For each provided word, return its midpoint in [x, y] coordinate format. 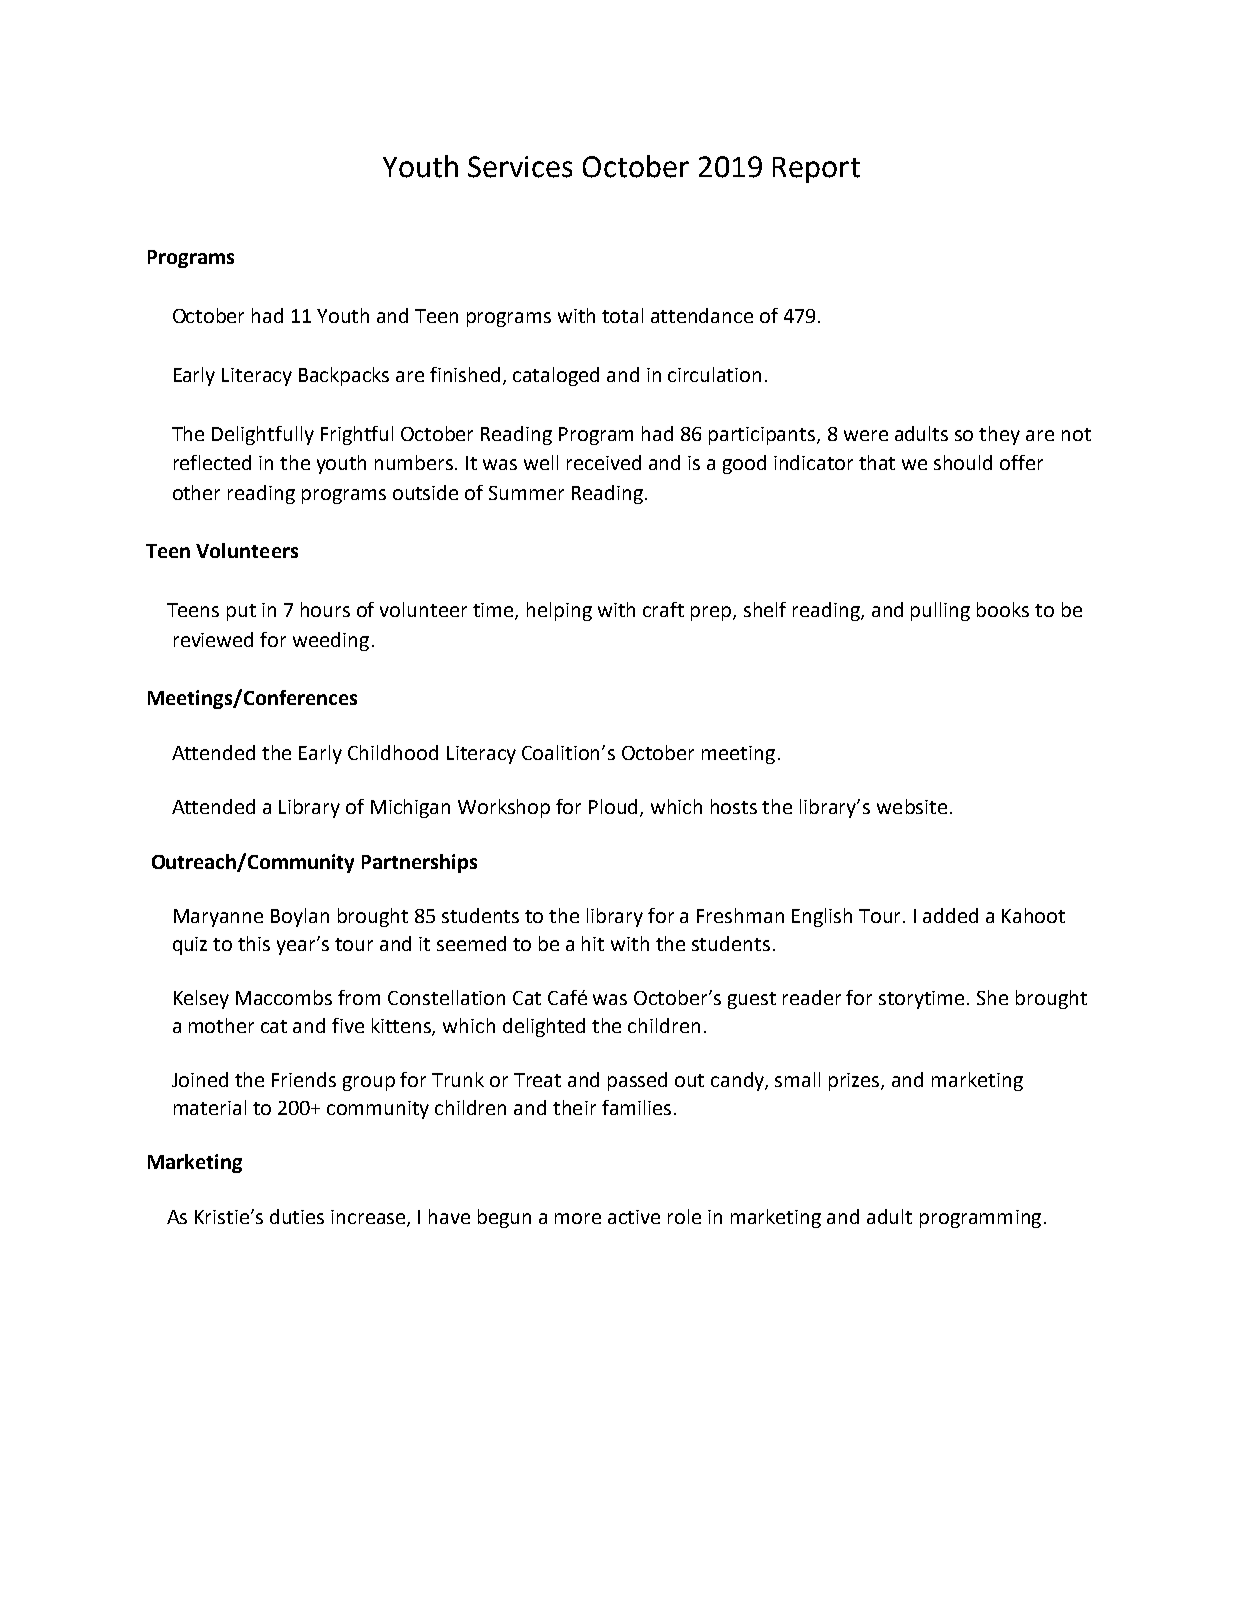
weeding [331, 641]
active [634, 1217]
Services [520, 167]
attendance [702, 315]
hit [593, 943]
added [950, 915]
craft [663, 609]
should [963, 462]
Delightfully [263, 435]
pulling [940, 611]
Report [816, 170]
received [604, 462]
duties [297, 1216]
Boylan [300, 917]
